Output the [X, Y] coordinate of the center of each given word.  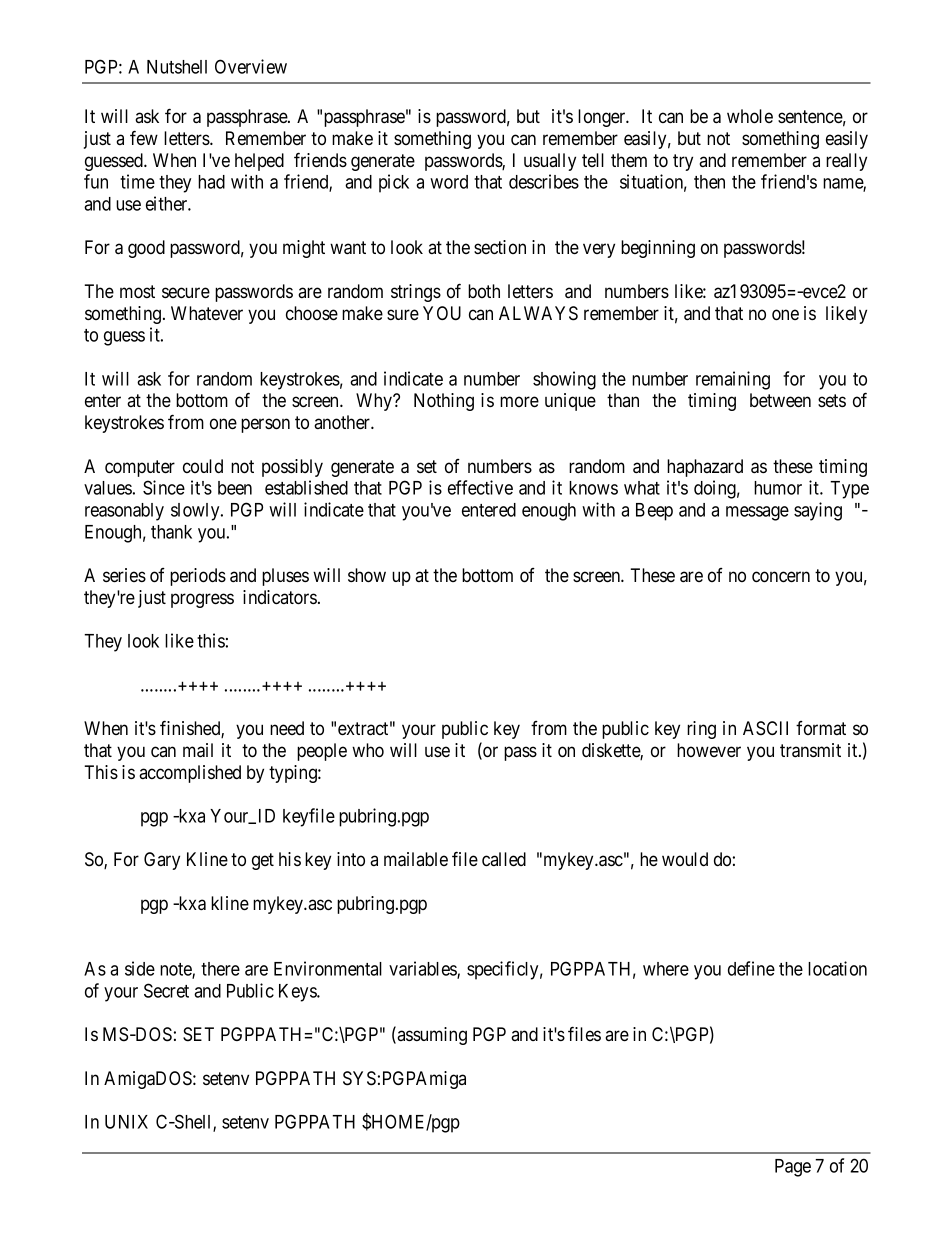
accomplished [190, 774]
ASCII [765, 728]
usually [550, 162]
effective [480, 487]
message [757, 513]
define [751, 968]
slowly [196, 512]
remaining [733, 380]
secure [186, 292]
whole [750, 116]
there [220, 969]
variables [423, 969]
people [322, 752]
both [484, 291]
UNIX [126, 1122]
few [144, 137]
